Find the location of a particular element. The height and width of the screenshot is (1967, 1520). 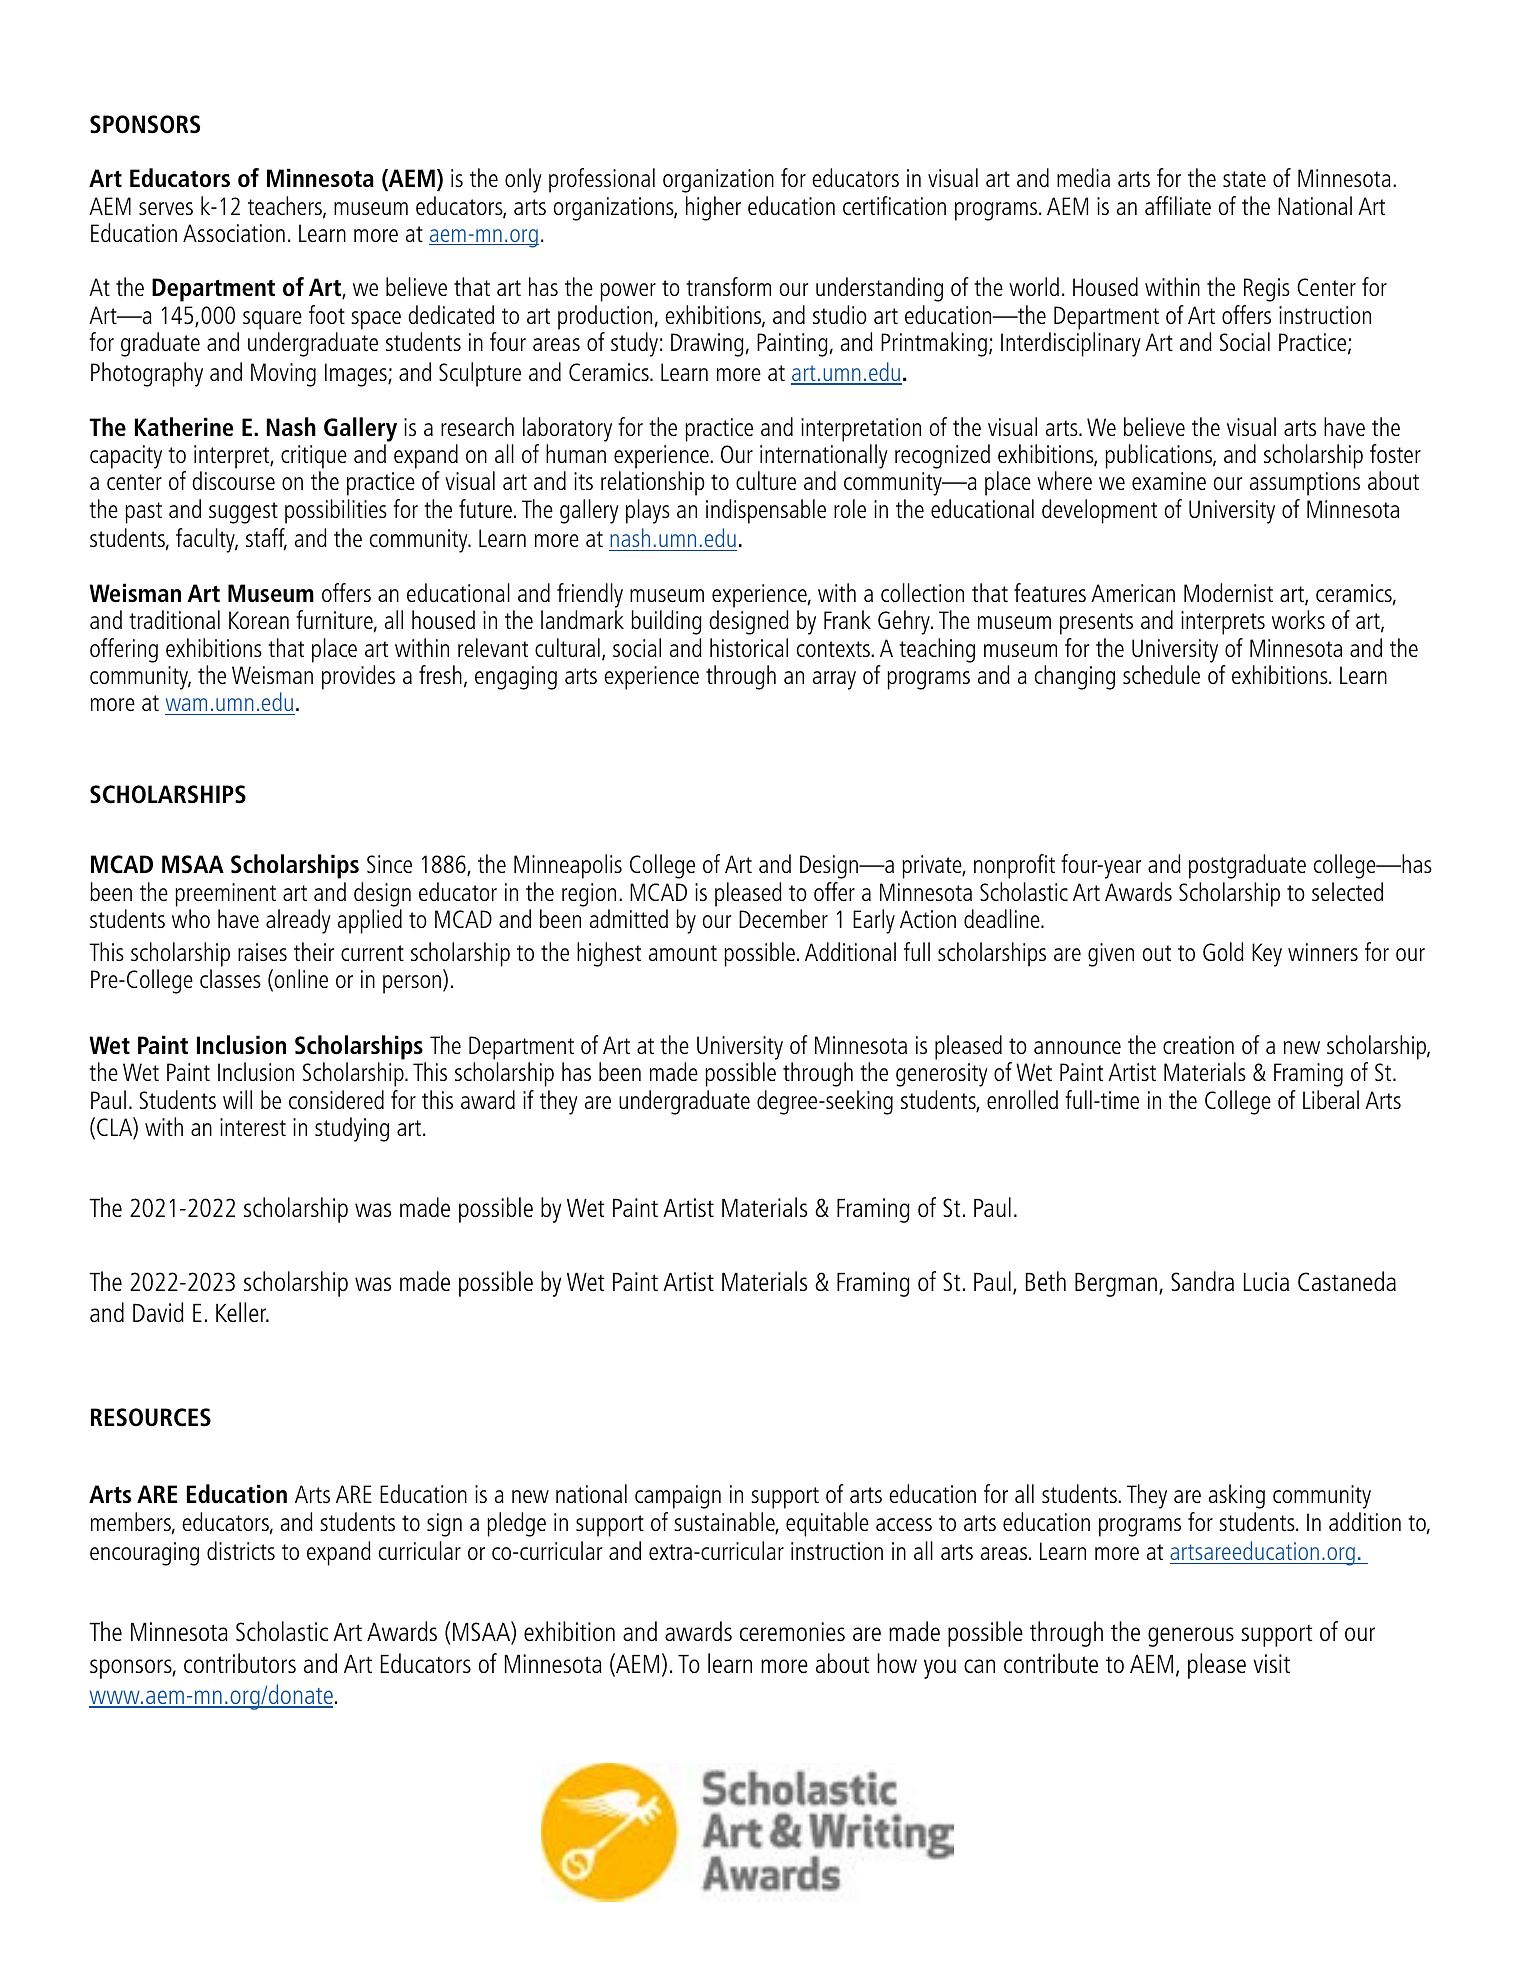

Keller is located at coordinates (242, 1312).
